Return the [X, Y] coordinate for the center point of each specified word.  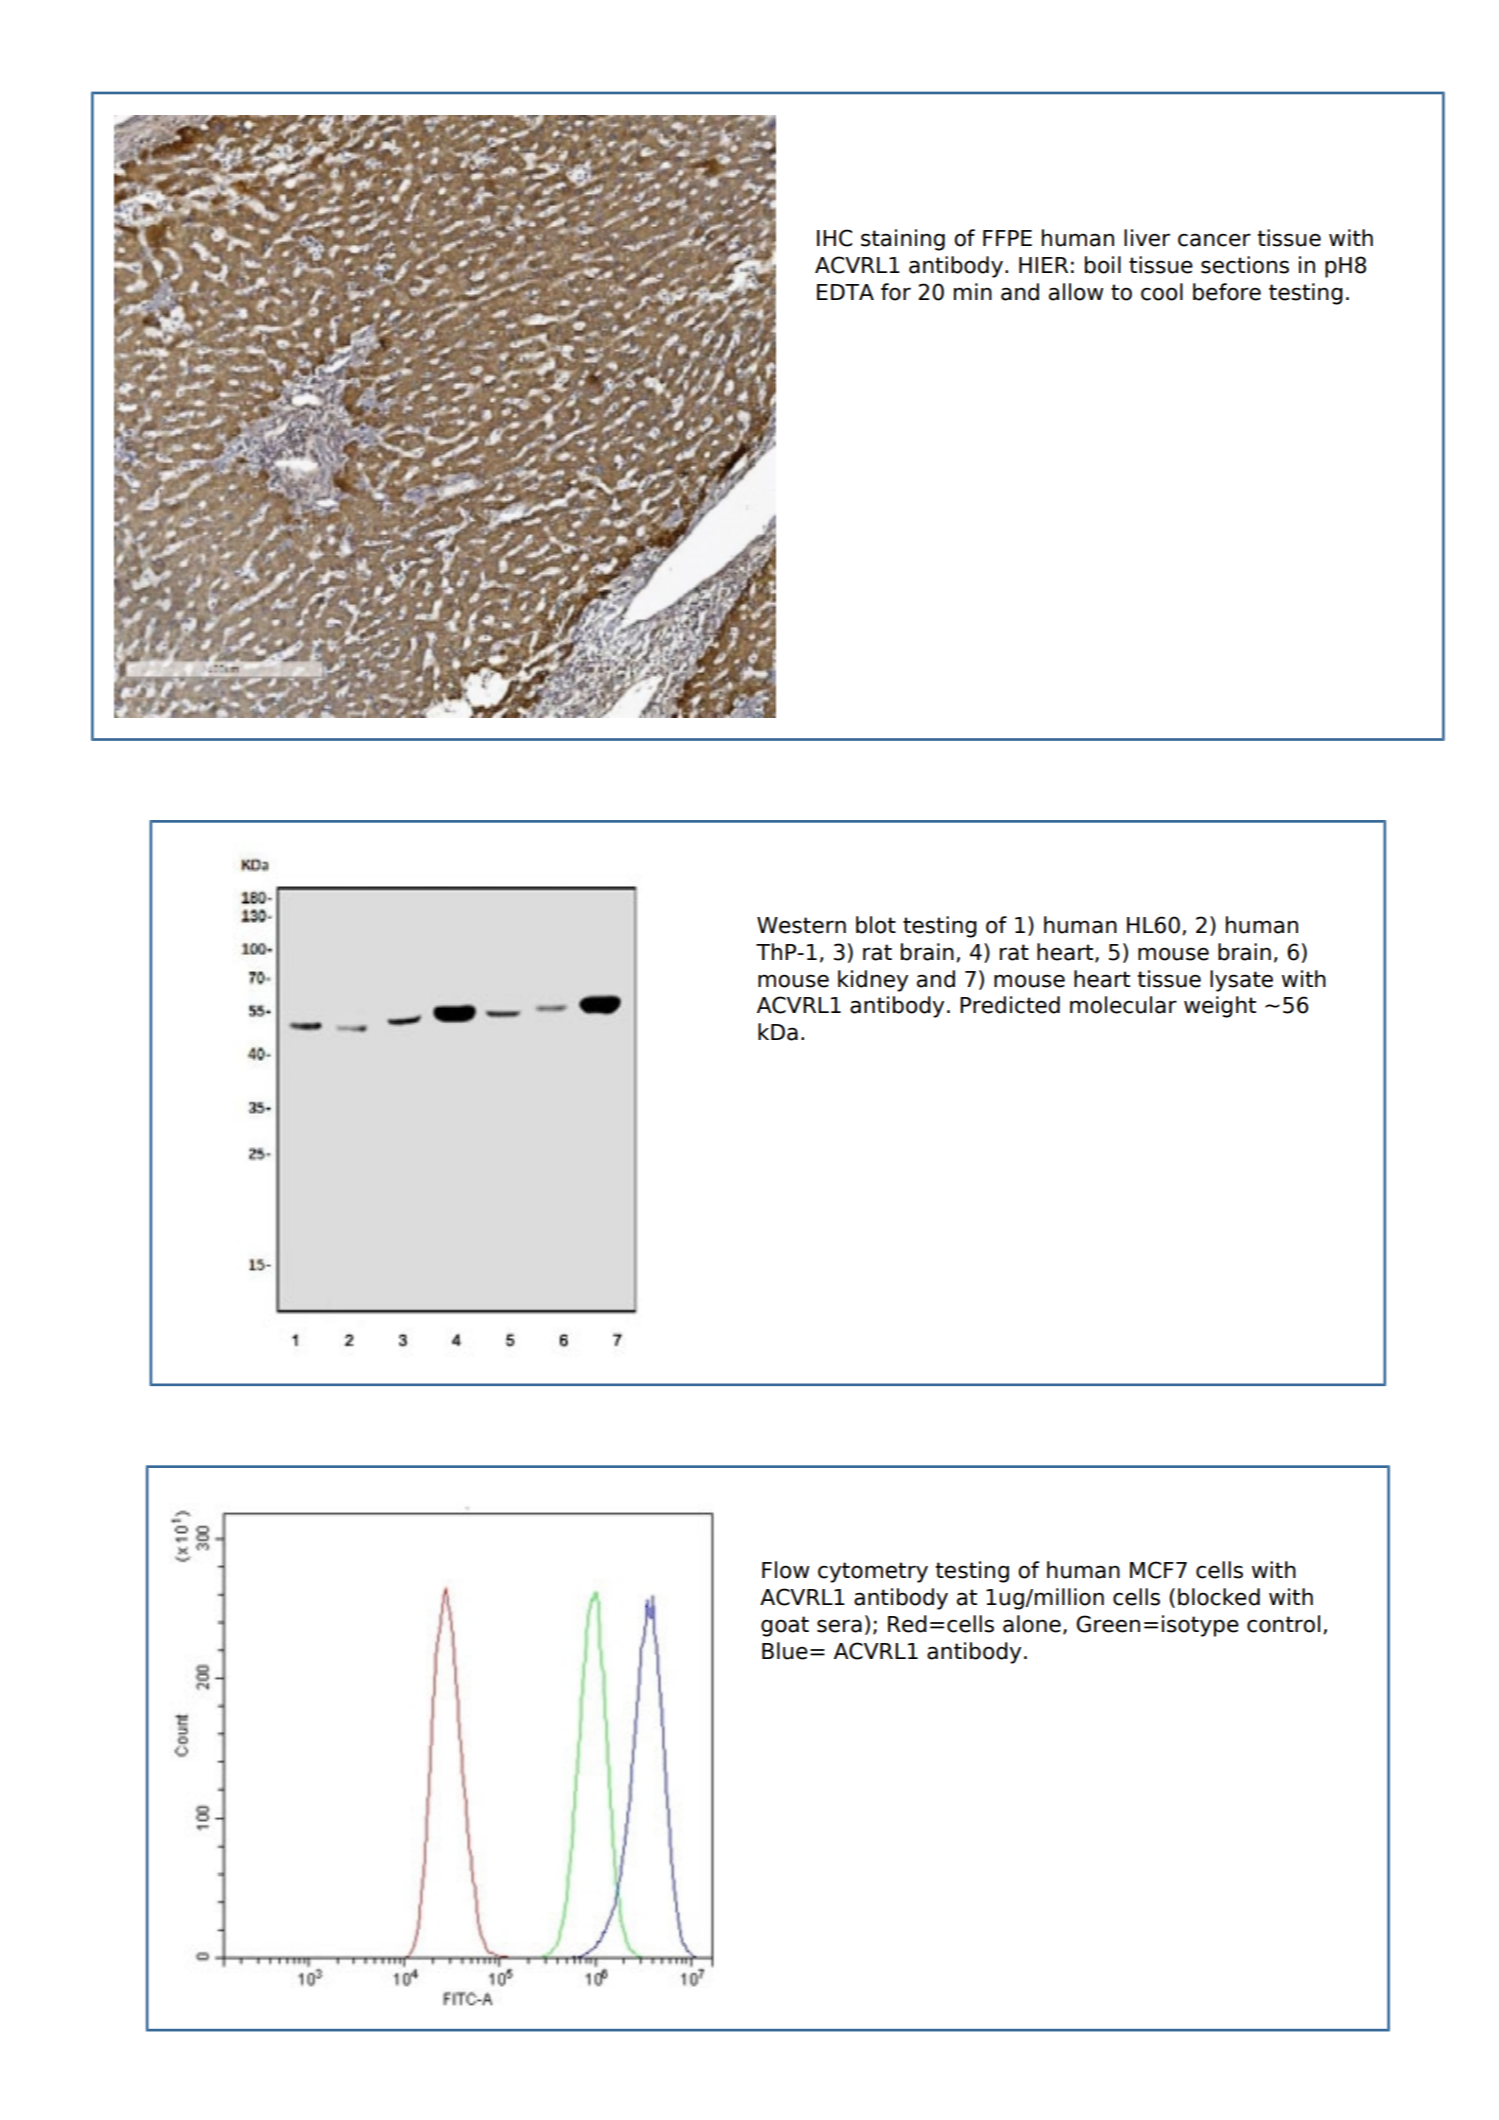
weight [1220, 1007]
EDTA [845, 292]
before [1227, 292]
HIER [1043, 265]
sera [839, 1626]
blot [876, 925]
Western [801, 925]
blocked [1219, 1597]
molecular [1123, 1005]
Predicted [1010, 1005]
